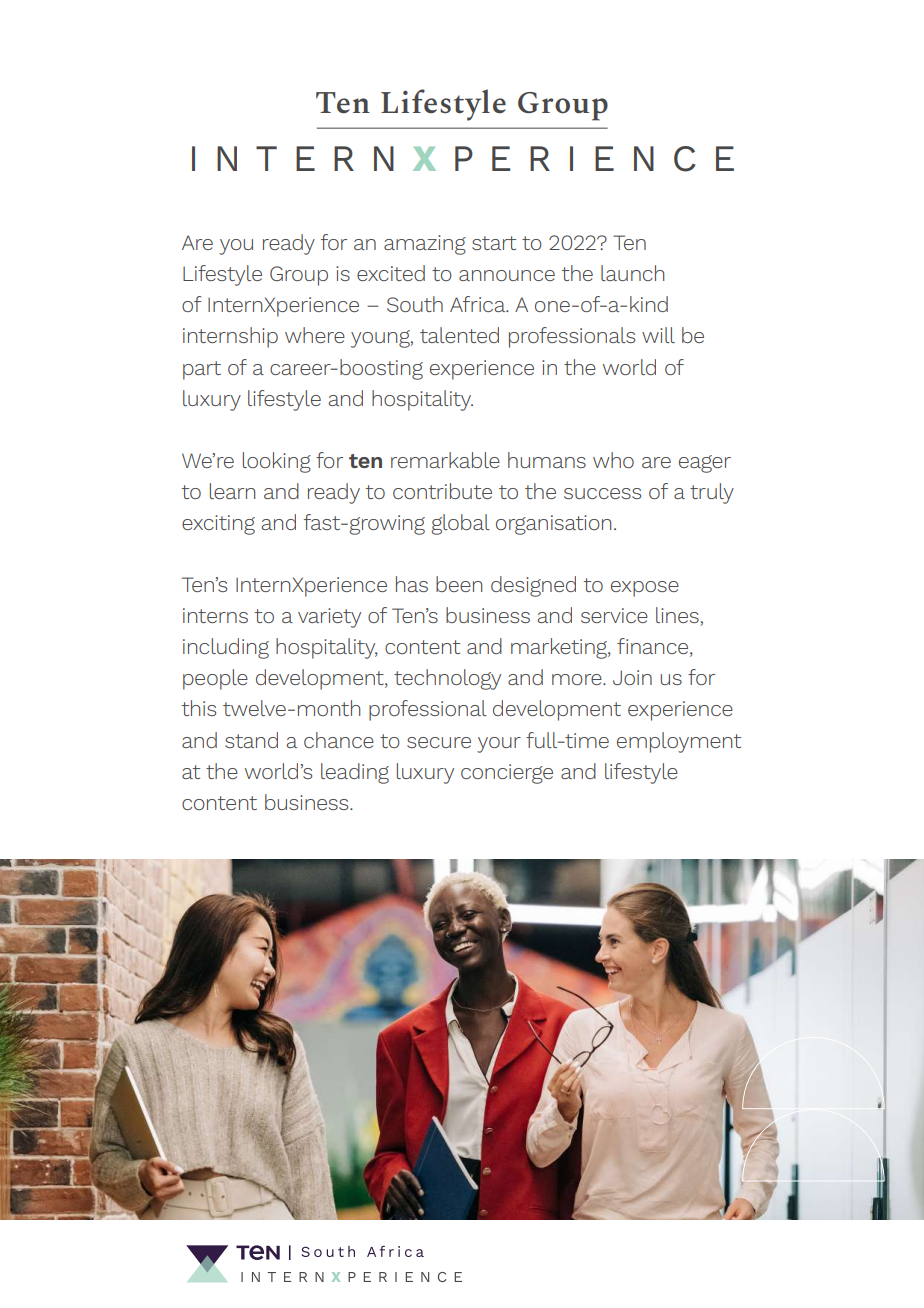 This page has width=924, height=1308. I want to click on variety, so click(329, 618).
